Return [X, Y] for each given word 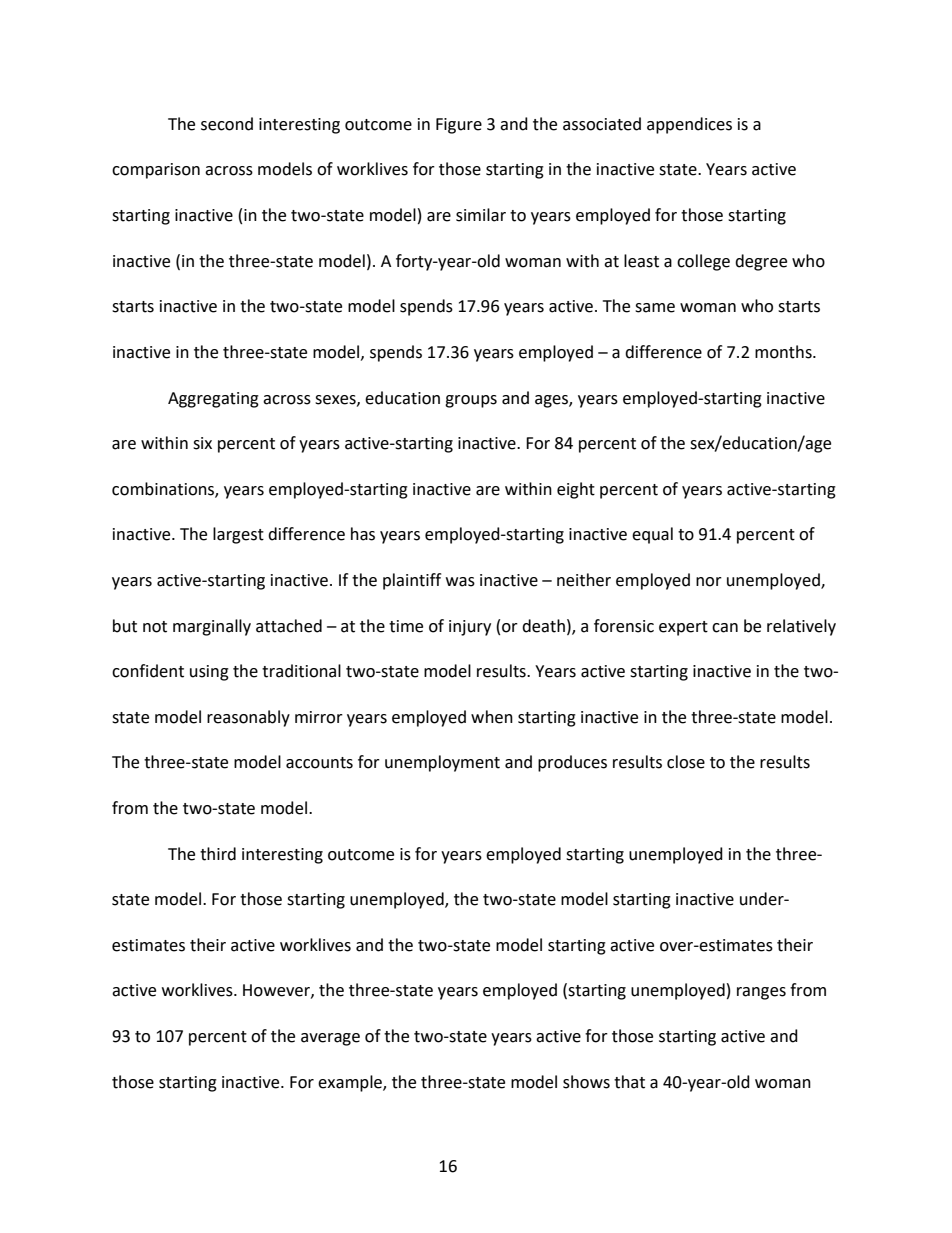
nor [709, 582]
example [351, 1083]
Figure [459, 126]
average [330, 1039]
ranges [761, 993]
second [227, 124]
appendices [689, 125]
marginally [212, 627]
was [460, 582]
